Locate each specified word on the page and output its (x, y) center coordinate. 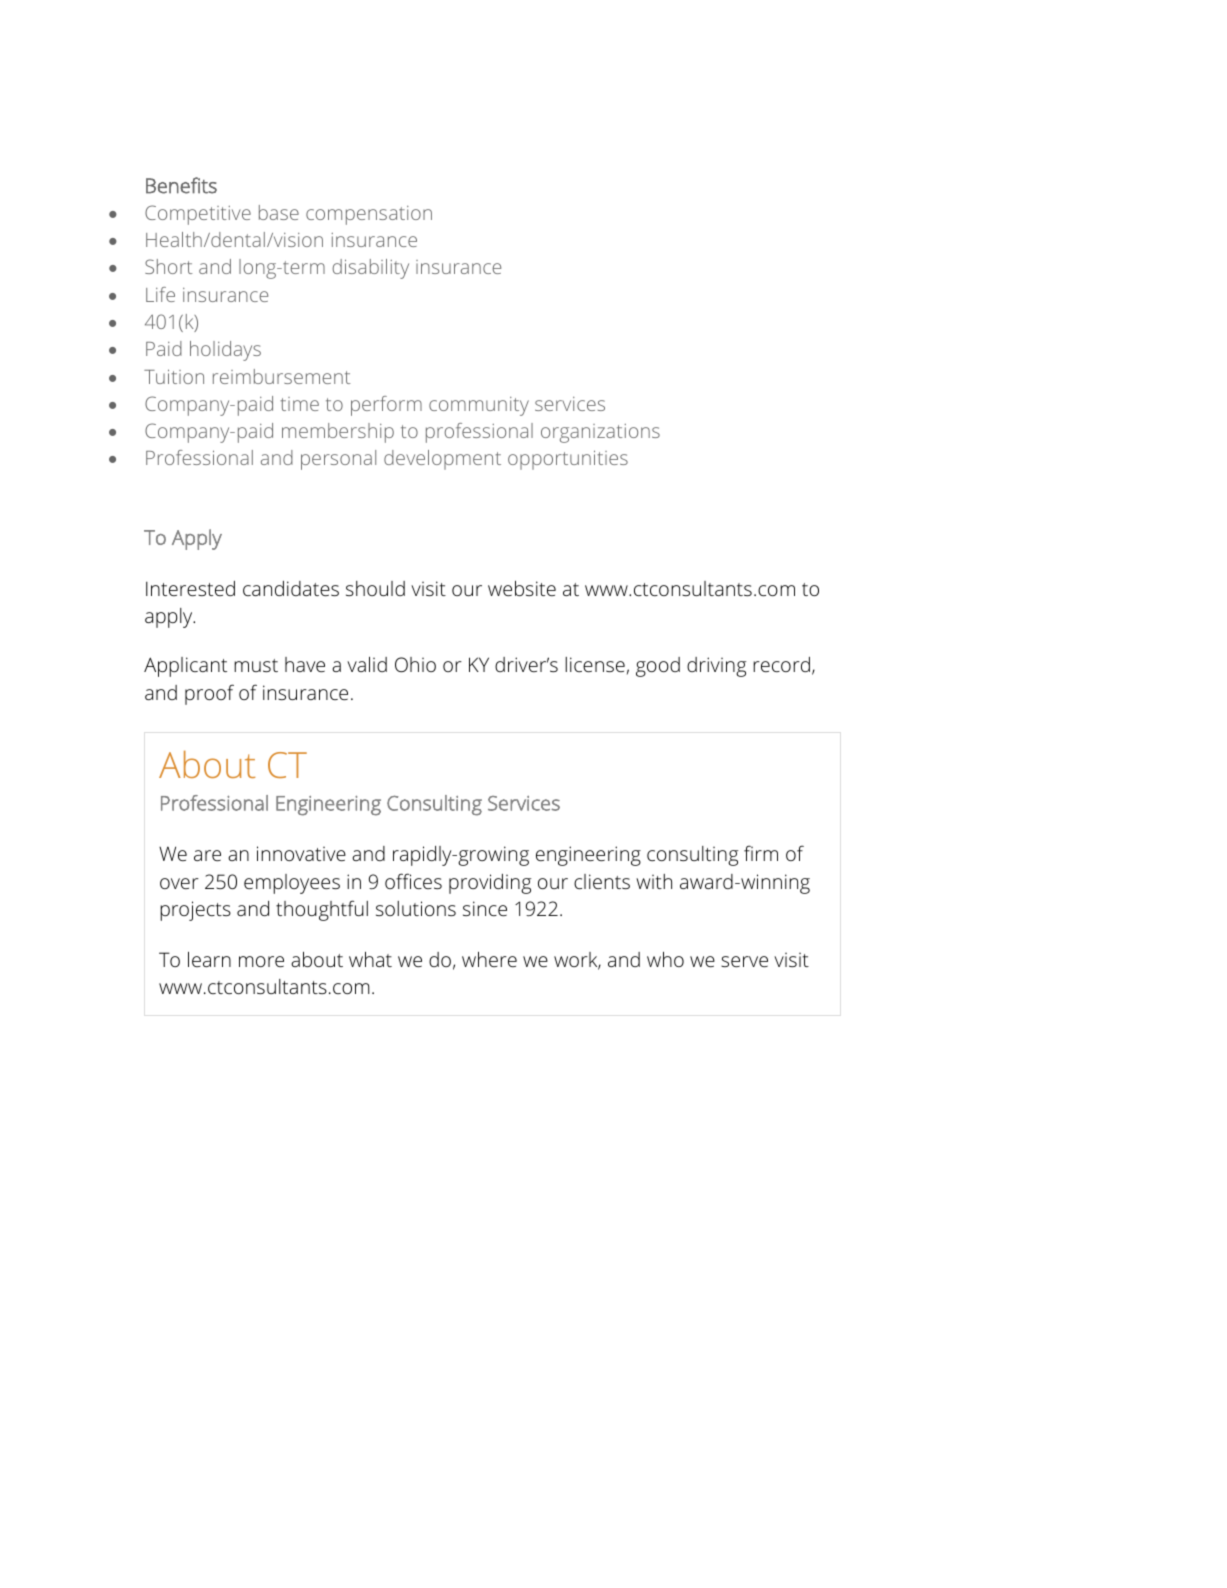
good (658, 667)
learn (209, 959)
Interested (190, 588)
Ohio (415, 664)
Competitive (198, 215)
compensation (369, 215)
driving (716, 667)
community (479, 406)
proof (209, 694)
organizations (600, 433)
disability (370, 269)
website (522, 588)
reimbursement (282, 376)
